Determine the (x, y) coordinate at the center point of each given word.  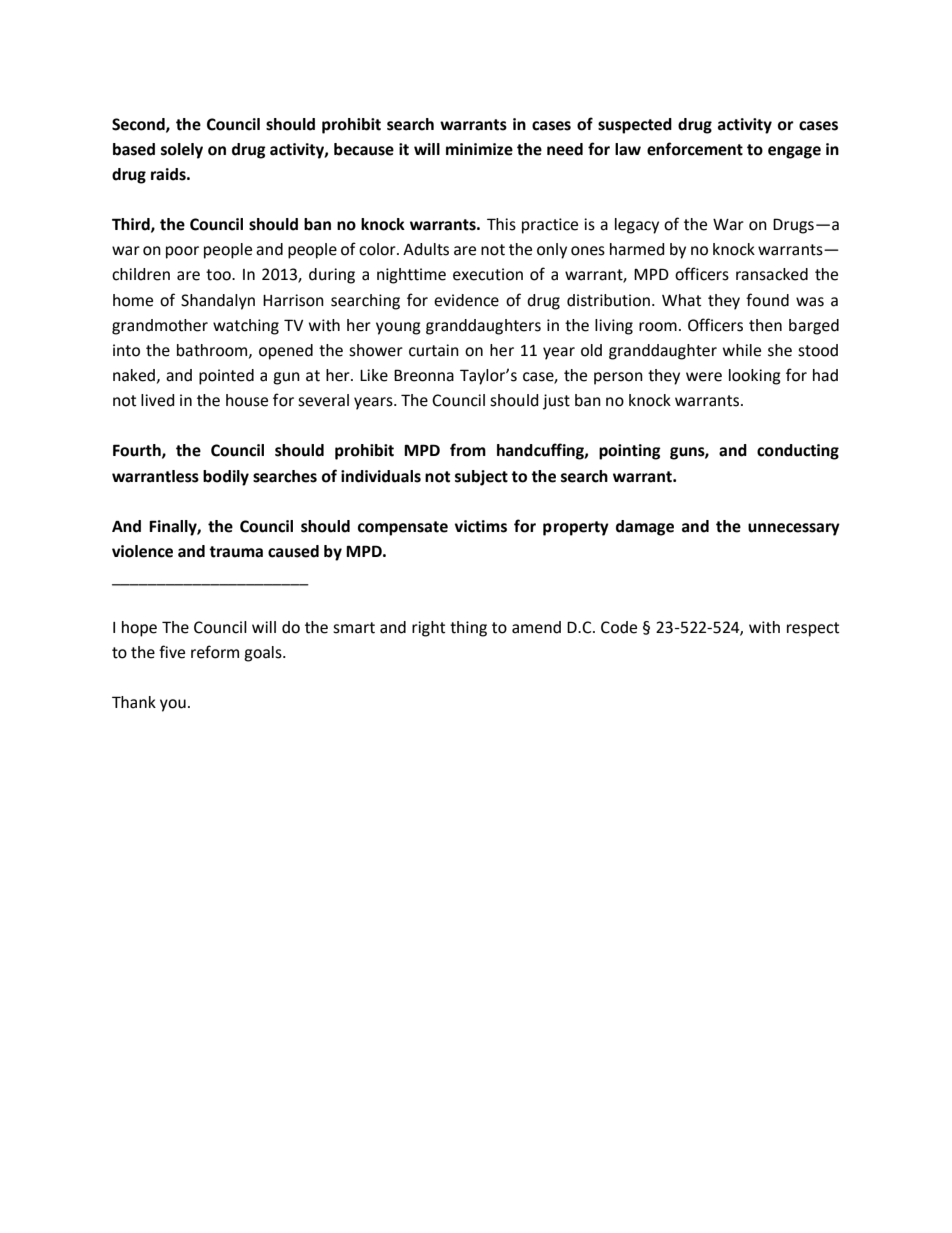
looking (755, 377)
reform (215, 652)
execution (488, 274)
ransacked (772, 274)
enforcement (695, 149)
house (247, 400)
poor (182, 252)
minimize (479, 149)
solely (182, 151)
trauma (236, 552)
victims (481, 526)
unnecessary (794, 529)
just (556, 402)
